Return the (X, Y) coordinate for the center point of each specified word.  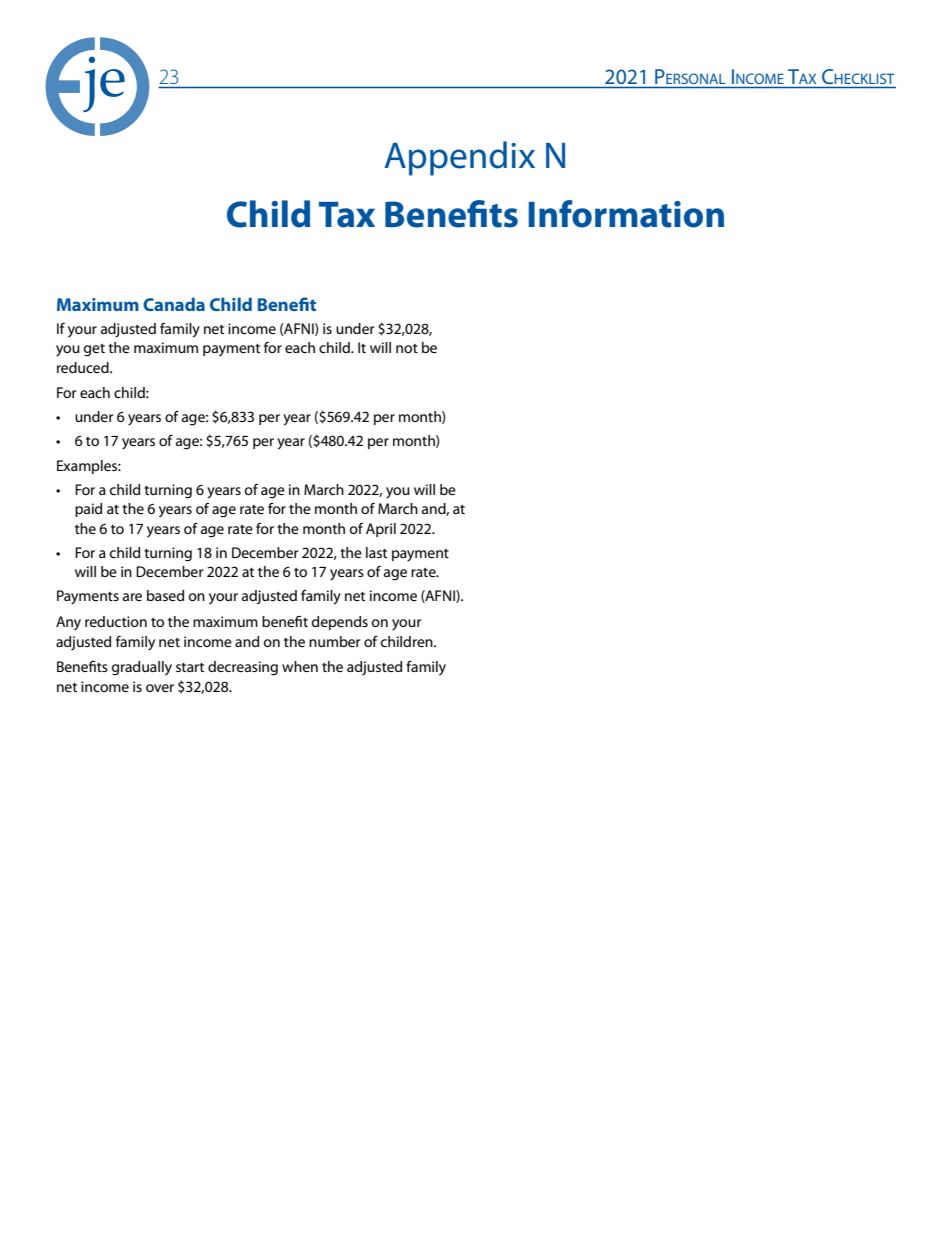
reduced (84, 367)
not (407, 348)
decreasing (243, 668)
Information (626, 214)
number (335, 641)
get (94, 350)
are (132, 597)
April (381, 530)
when (300, 666)
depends (340, 623)
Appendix (459, 158)
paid (88, 510)
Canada (174, 304)
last (376, 552)
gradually (142, 668)
